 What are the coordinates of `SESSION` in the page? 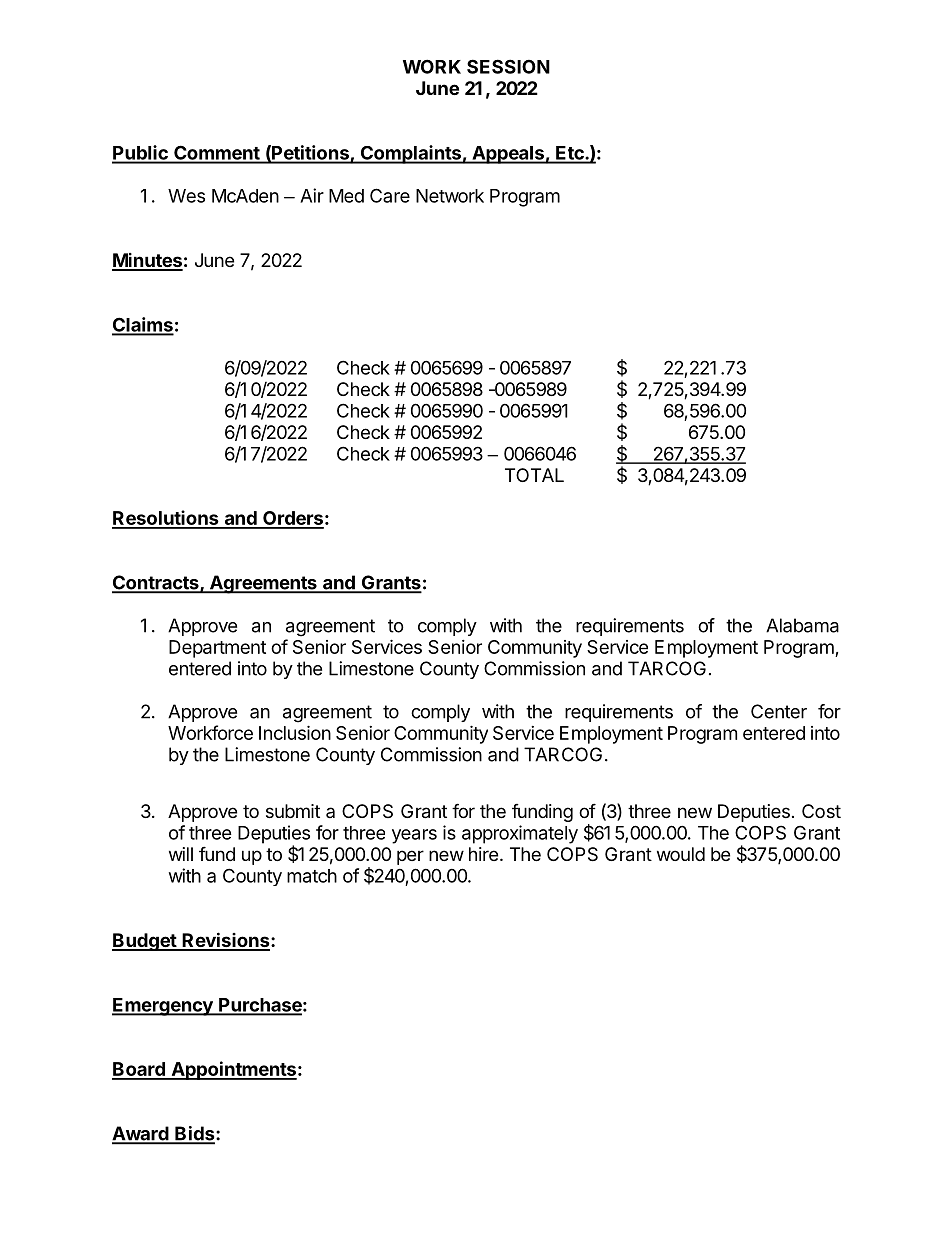 It's located at (508, 66).
